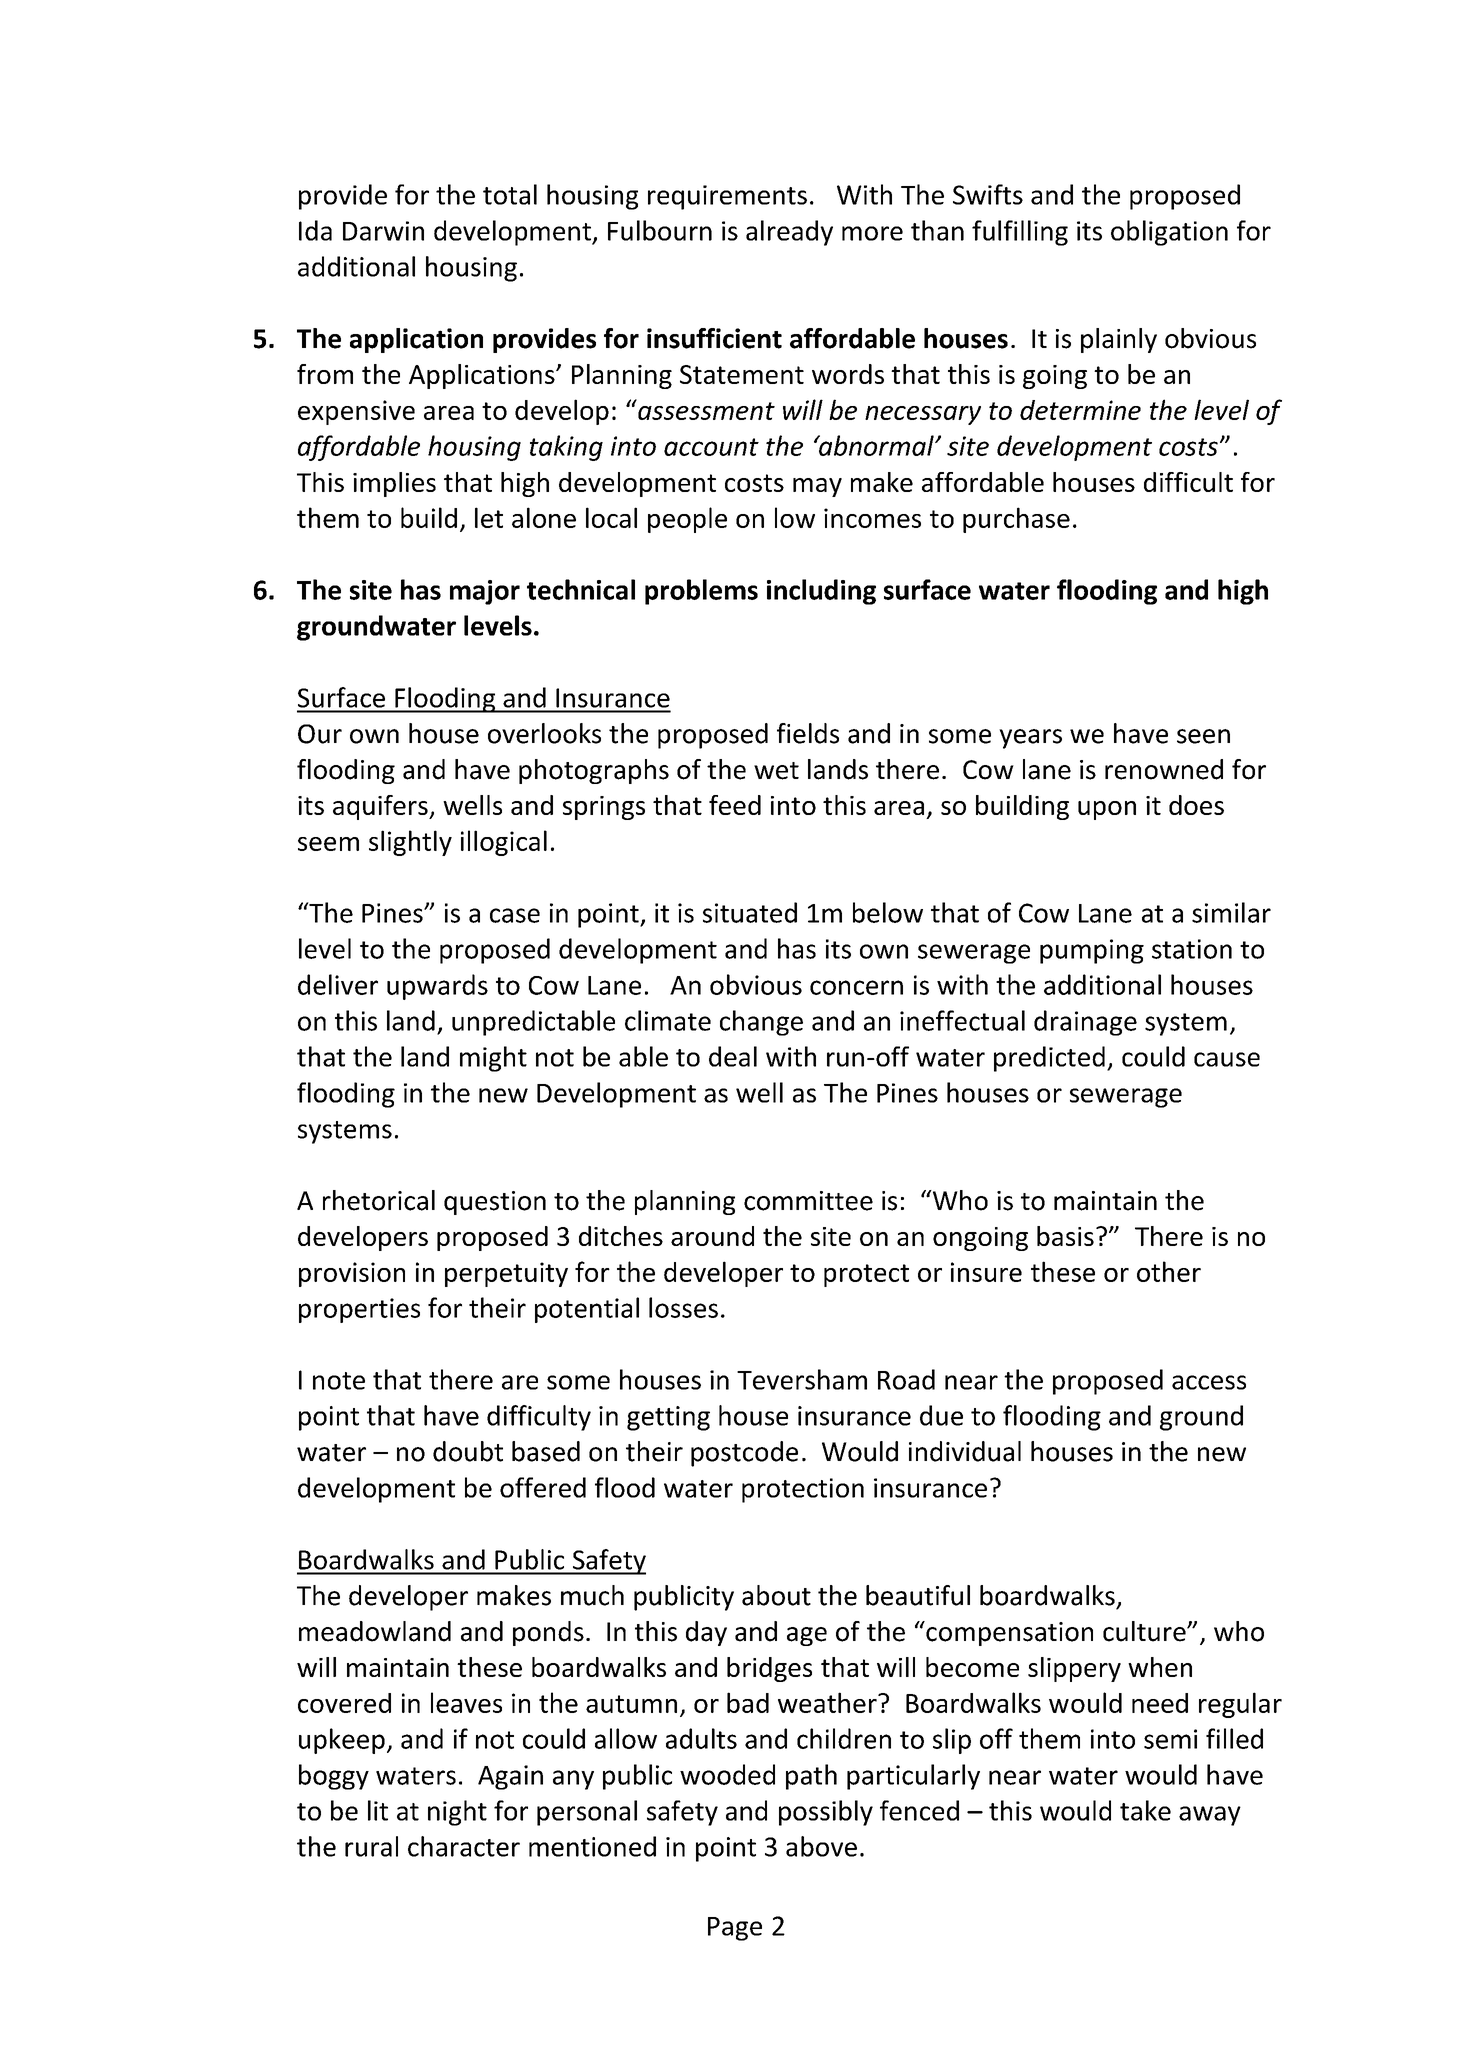 This screenshot has height=2064, width=1459. Describe the element at coordinates (464, 1846) in the screenshot. I see `character` at that location.
